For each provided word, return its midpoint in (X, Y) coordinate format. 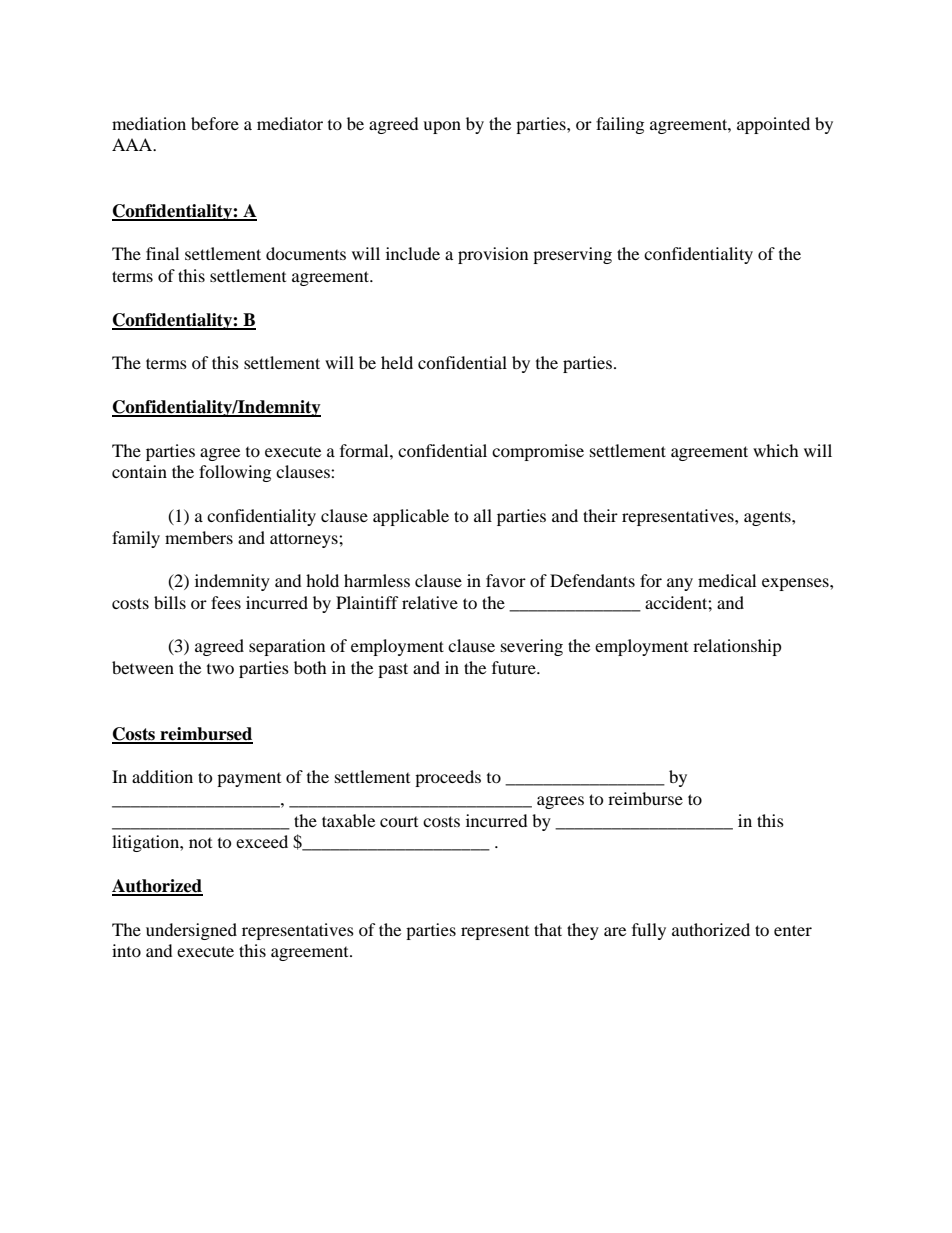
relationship (737, 647)
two (220, 669)
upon (442, 127)
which (776, 450)
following (235, 473)
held (397, 362)
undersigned (191, 931)
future (515, 667)
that (548, 929)
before (215, 123)
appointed (773, 125)
